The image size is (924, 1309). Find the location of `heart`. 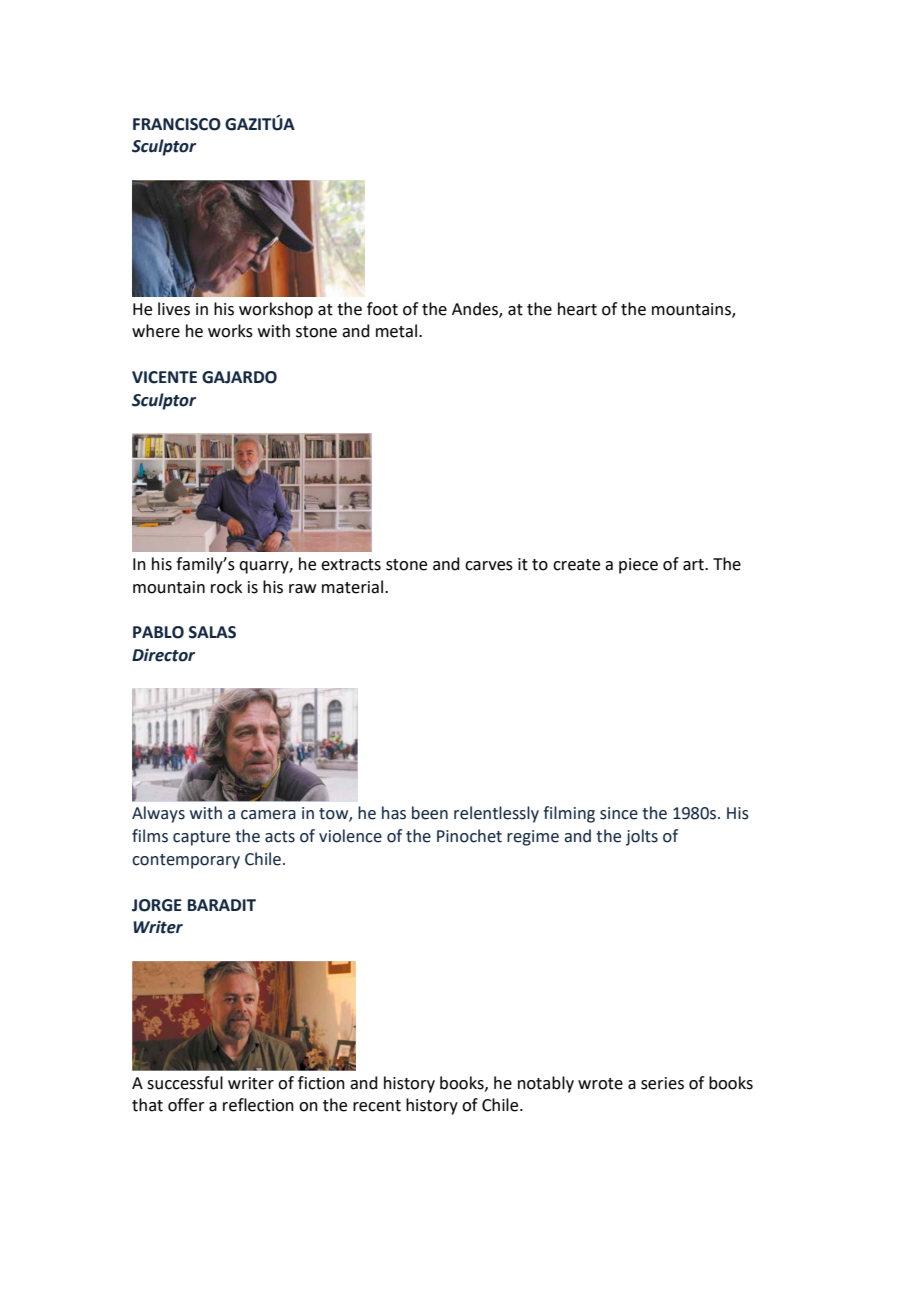

heart is located at coordinates (577, 309).
